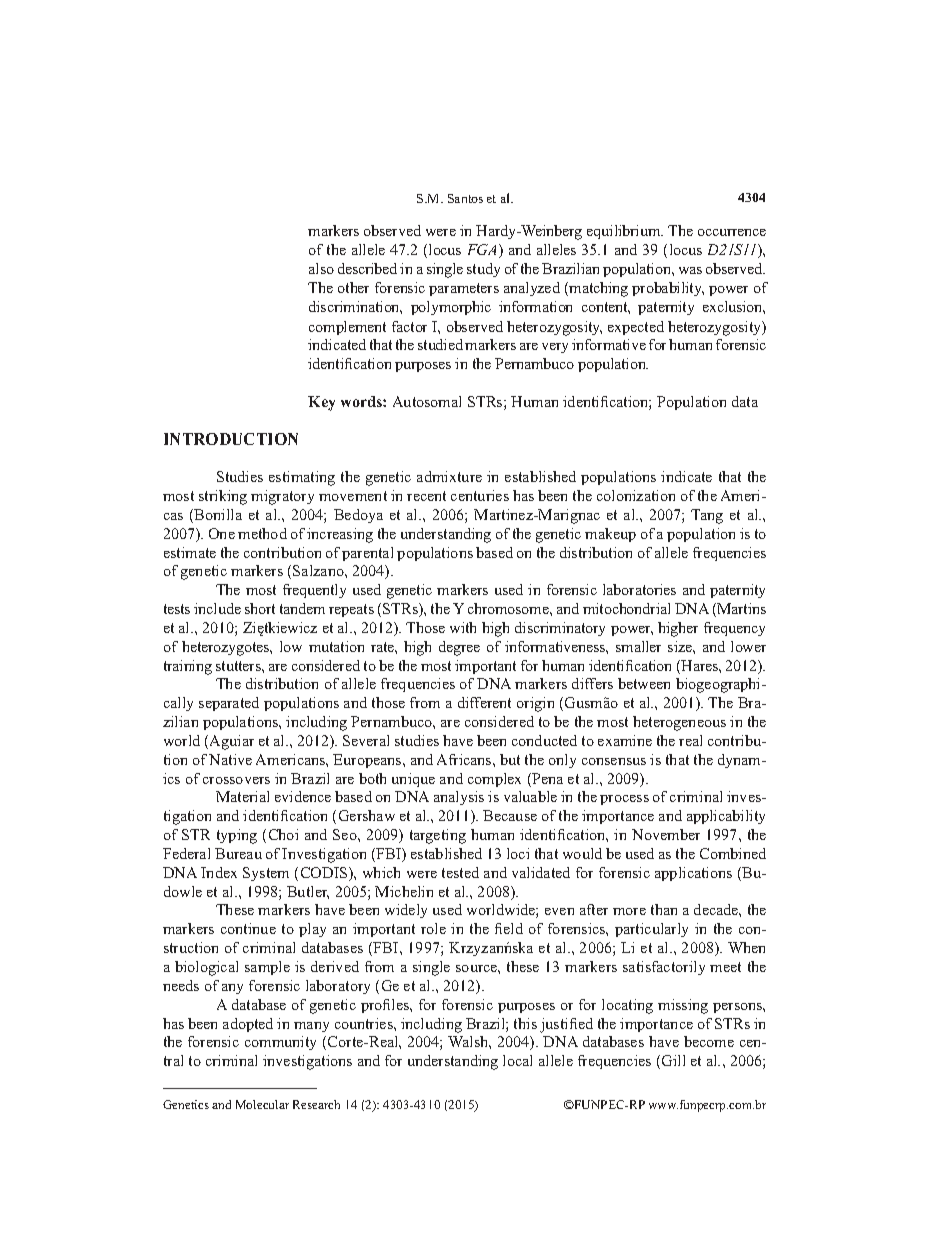 The image size is (952, 1233). What do you see at coordinates (699, 667) in the screenshot?
I see `Hares` at bounding box center [699, 667].
